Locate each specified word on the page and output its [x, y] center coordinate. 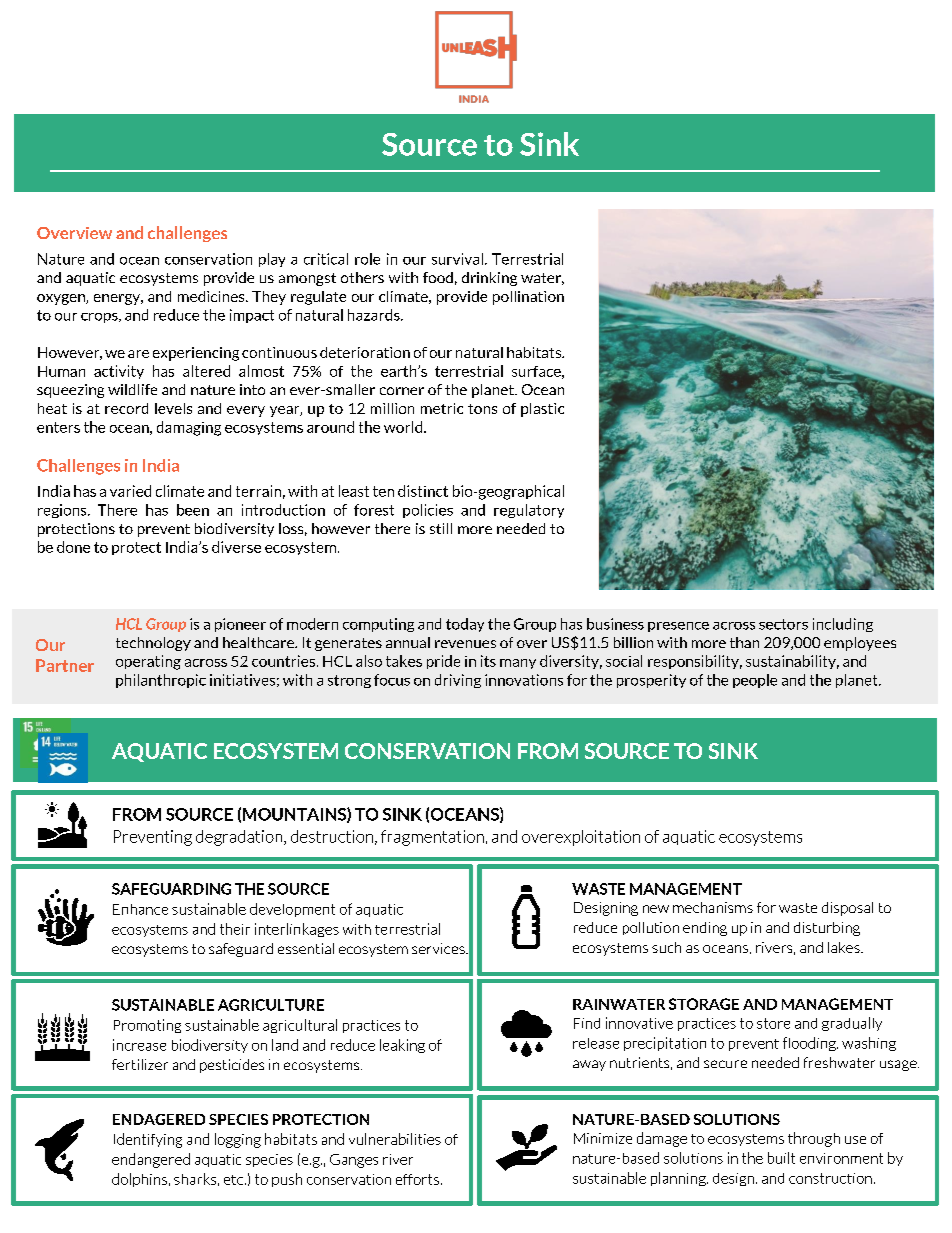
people [755, 681]
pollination [528, 298]
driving [458, 681]
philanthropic [161, 681]
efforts [417, 1179]
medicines [212, 296]
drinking [489, 279]
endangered [151, 1160]
